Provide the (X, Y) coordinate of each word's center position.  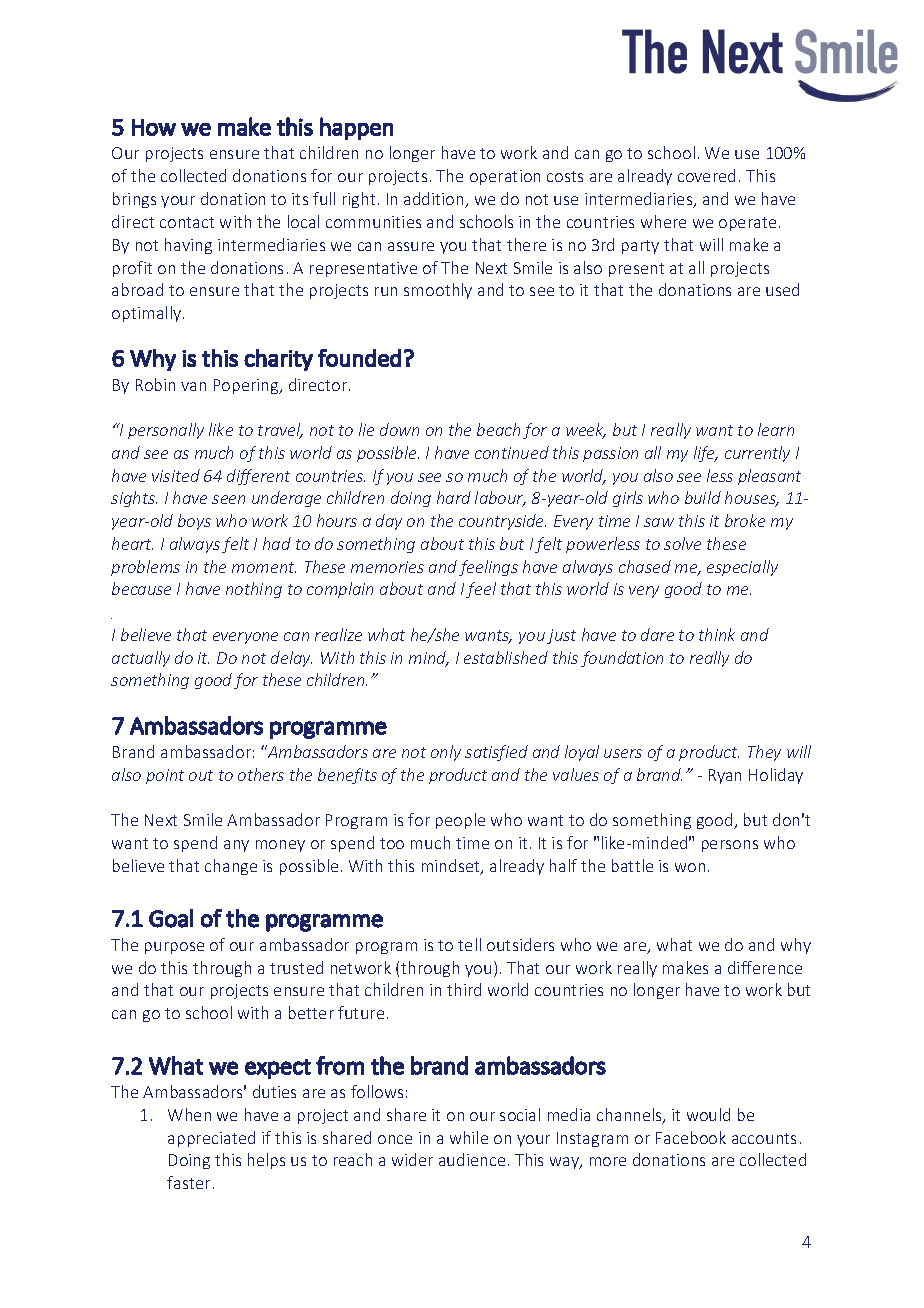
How (154, 127)
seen (228, 499)
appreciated (211, 1139)
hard (454, 497)
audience (472, 1159)
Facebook (691, 1137)
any (236, 846)
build (703, 497)
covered (706, 175)
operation (505, 177)
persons (730, 846)
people (460, 821)
